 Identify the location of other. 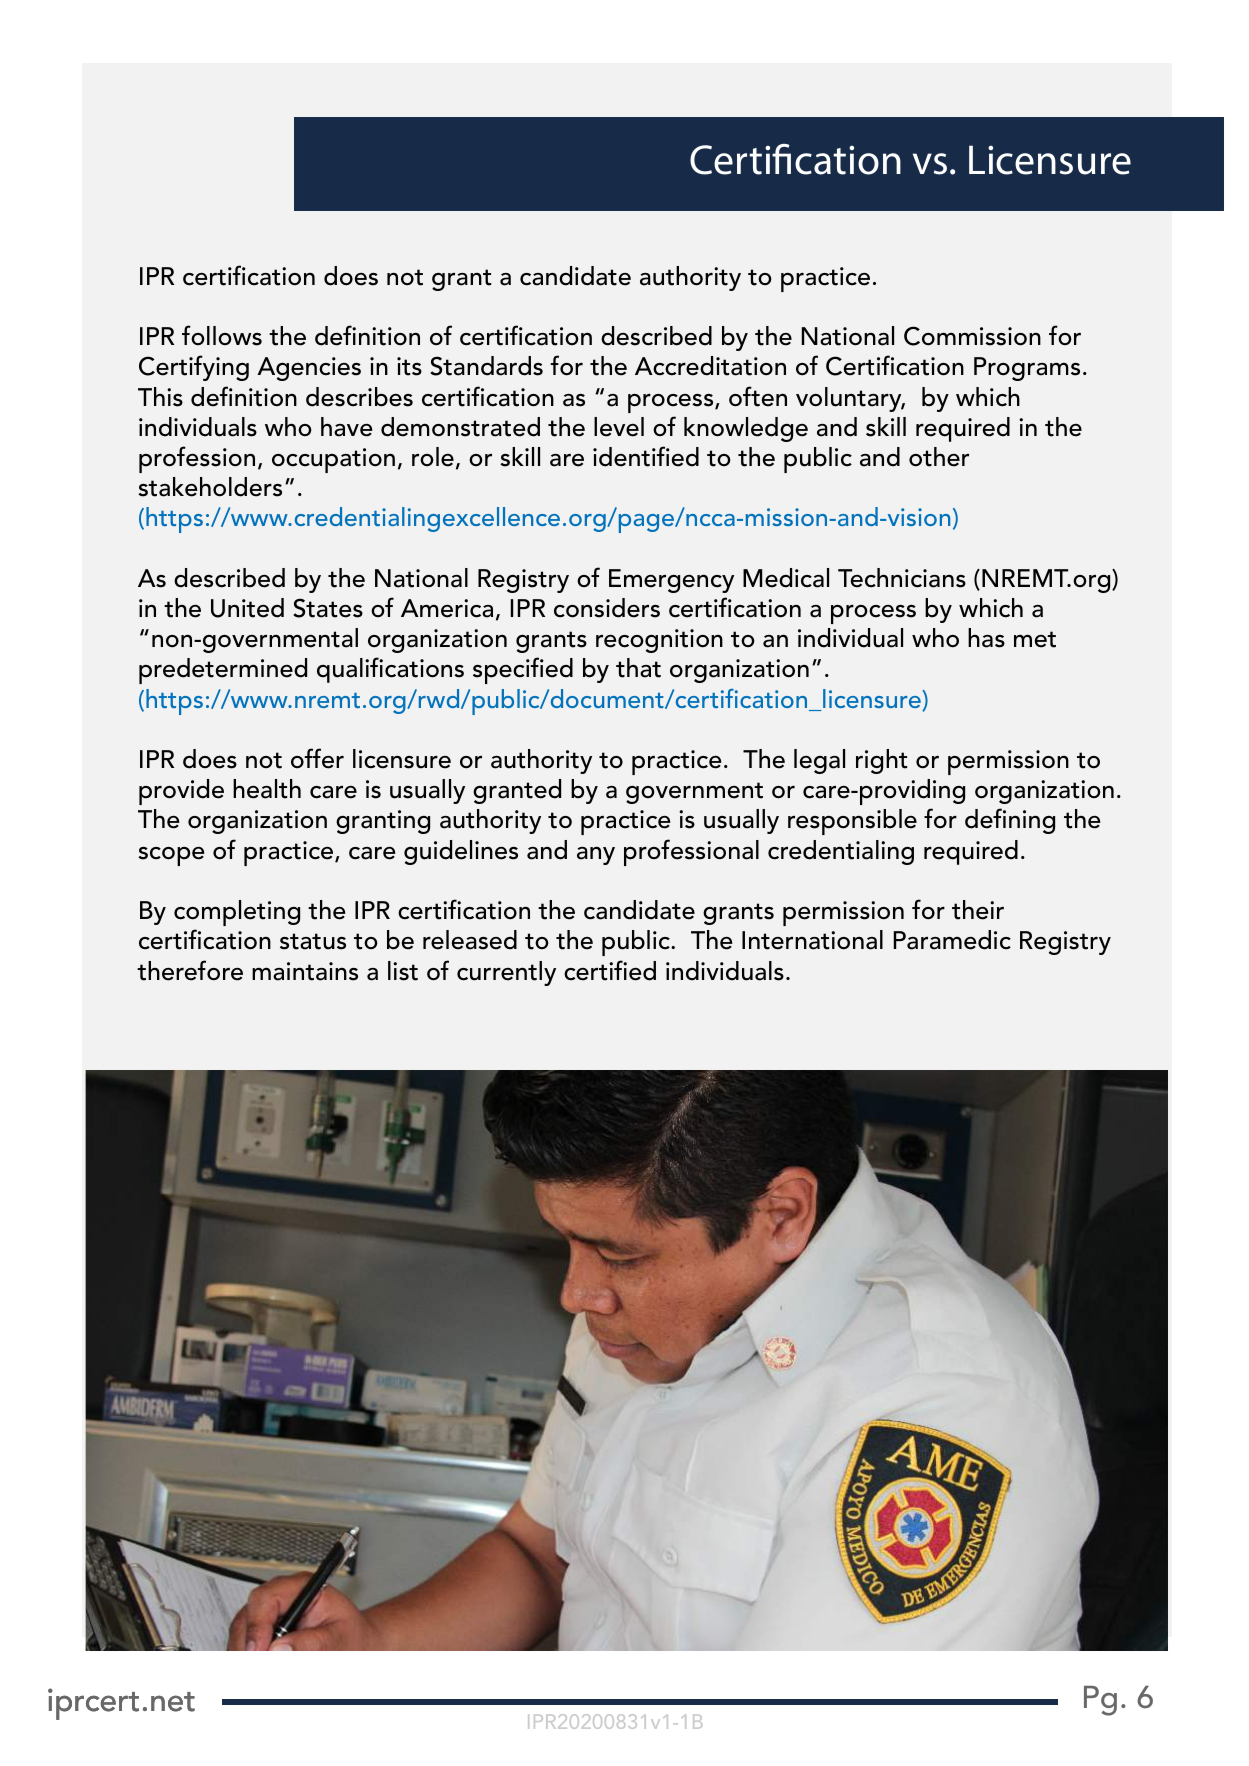
(939, 457).
